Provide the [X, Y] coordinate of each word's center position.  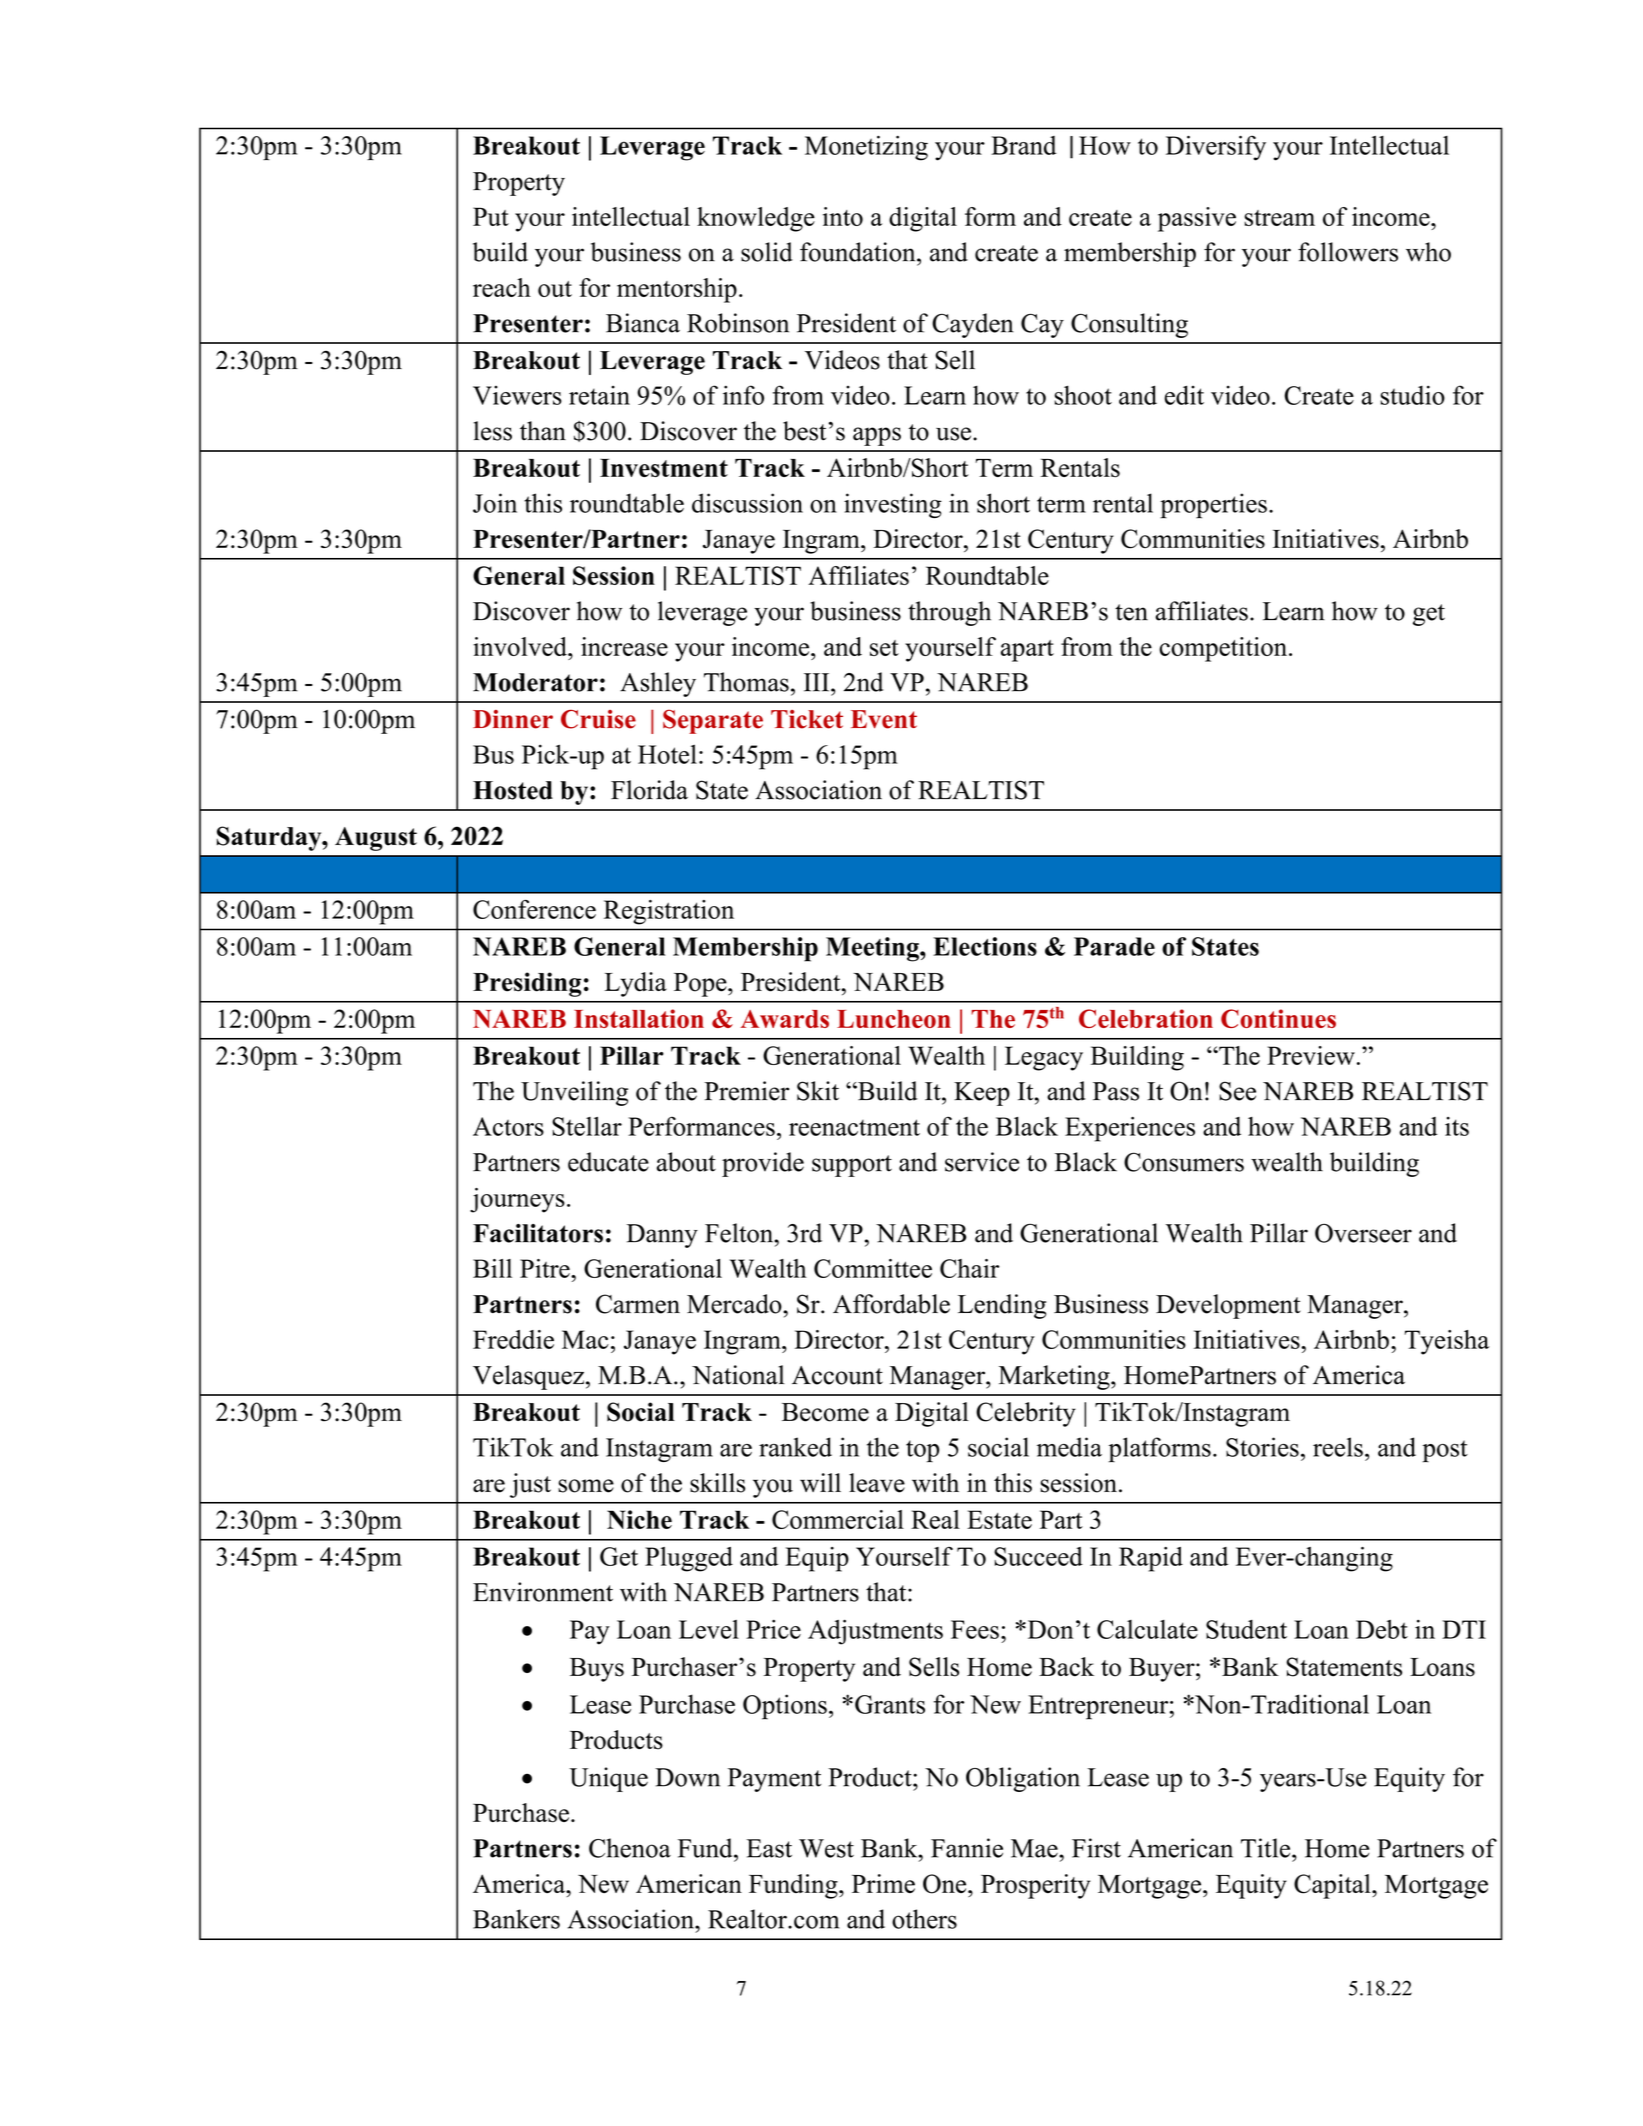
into [843, 216]
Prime [883, 1883]
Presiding [527, 984]
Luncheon [894, 1019]
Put [491, 216]
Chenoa [630, 1848]
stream [1279, 218]
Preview [1311, 1055]
